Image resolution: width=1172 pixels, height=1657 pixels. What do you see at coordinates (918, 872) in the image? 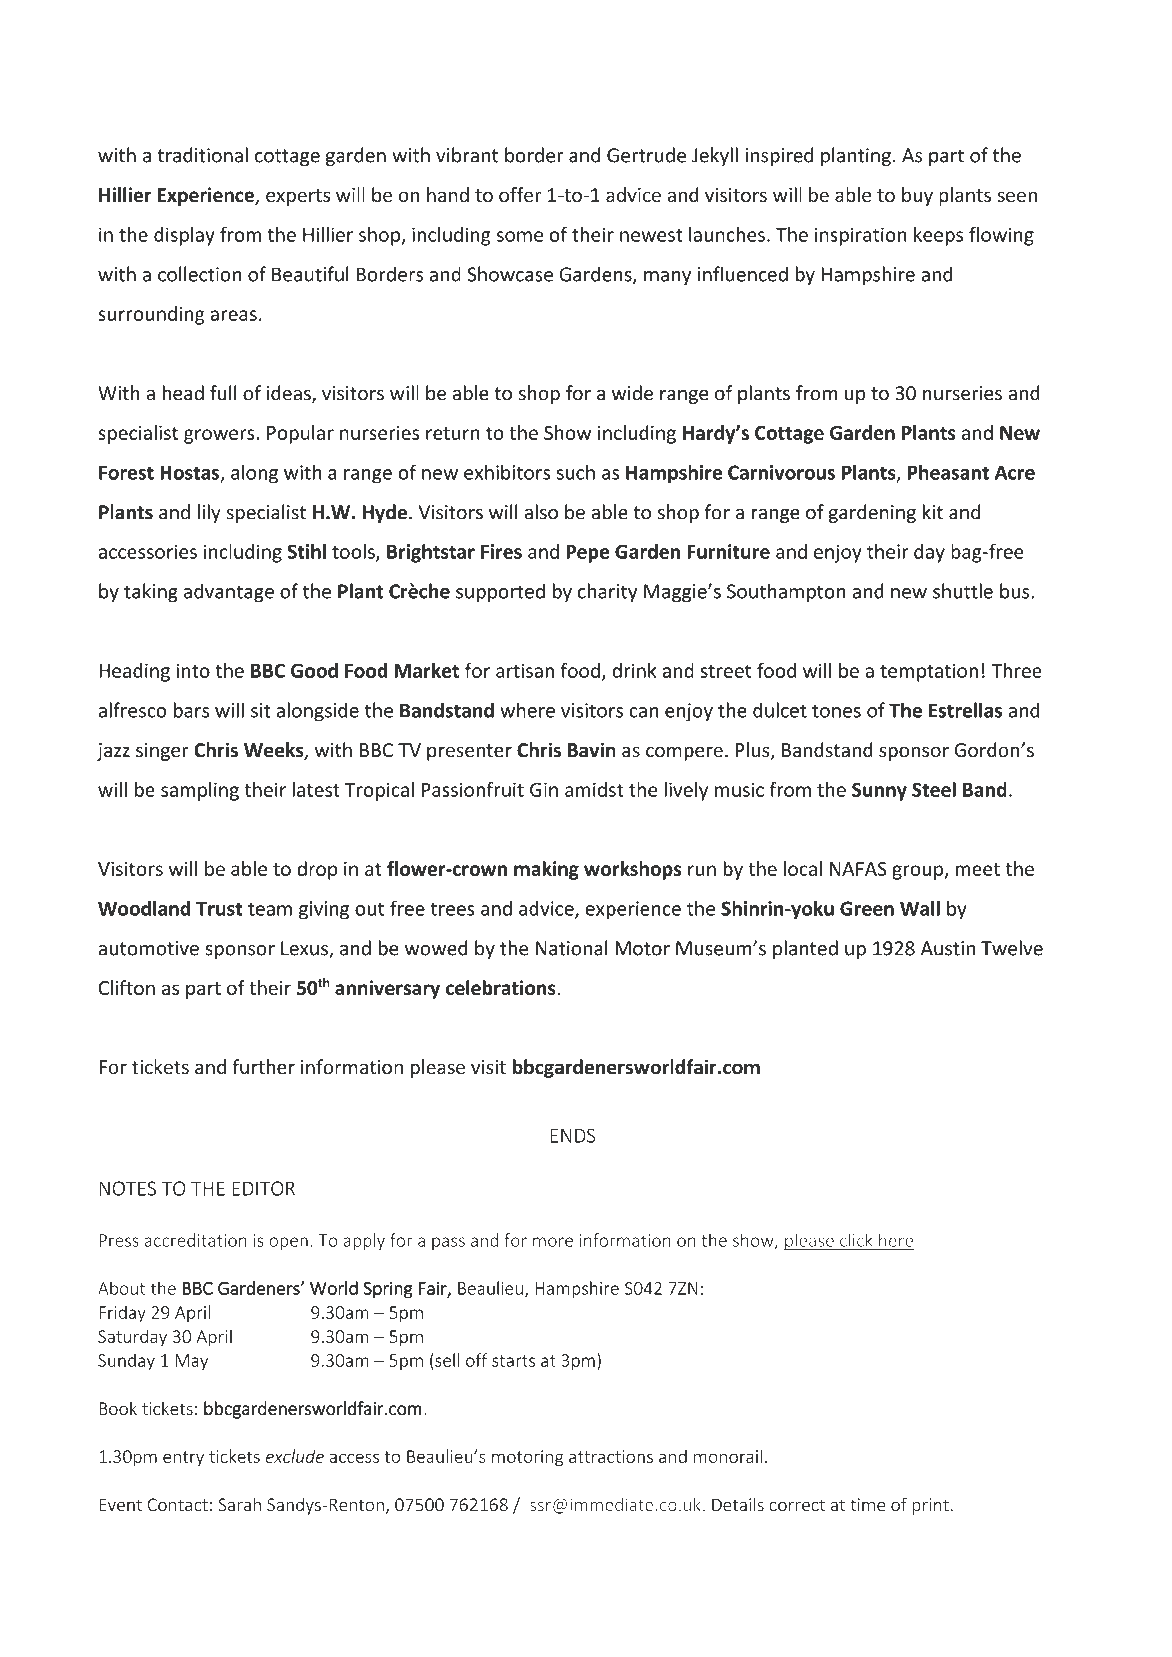
I see `group` at bounding box center [918, 872].
